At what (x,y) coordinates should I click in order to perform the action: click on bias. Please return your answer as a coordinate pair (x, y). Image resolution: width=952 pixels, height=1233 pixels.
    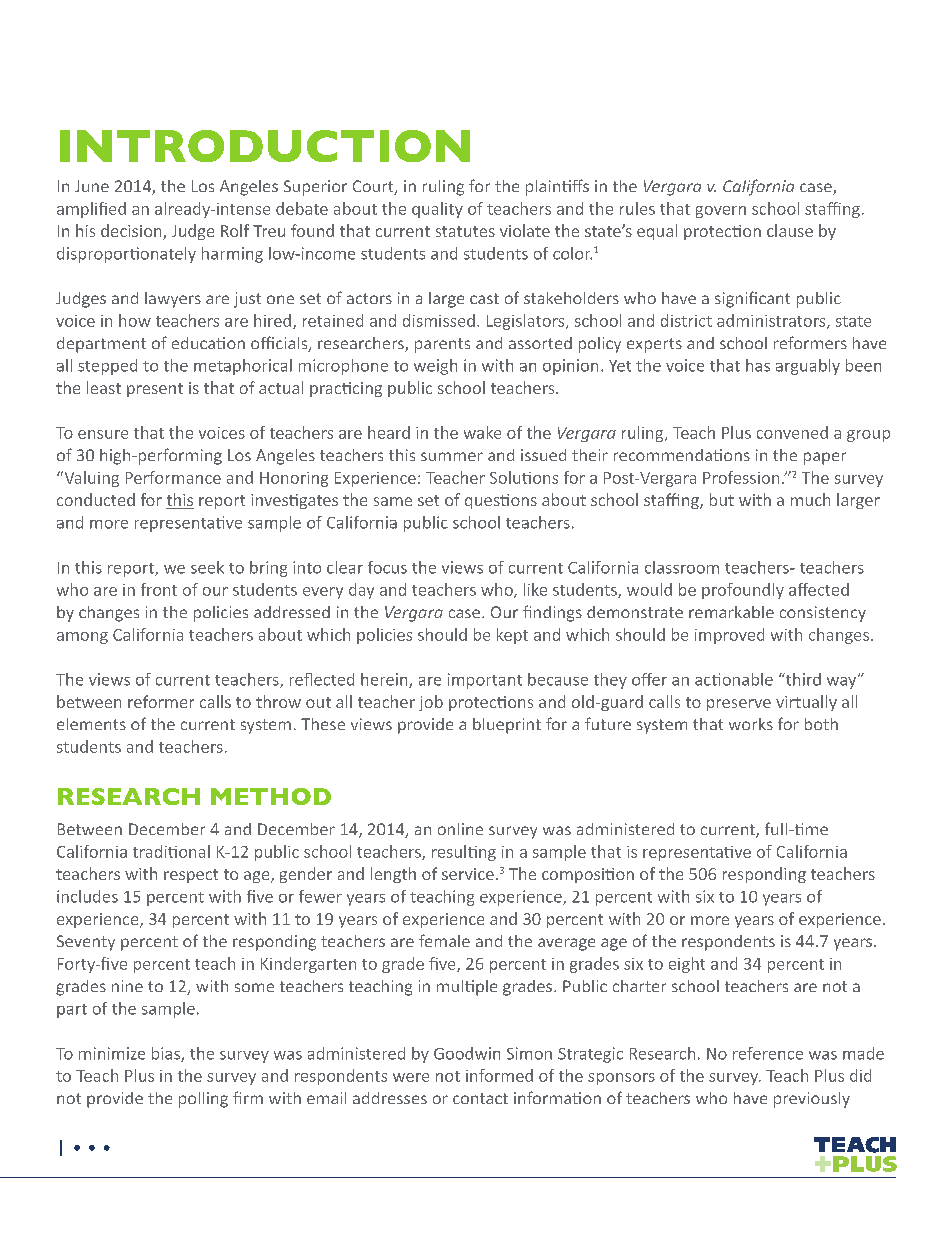
    Looking at the image, I should click on (167, 1054).
